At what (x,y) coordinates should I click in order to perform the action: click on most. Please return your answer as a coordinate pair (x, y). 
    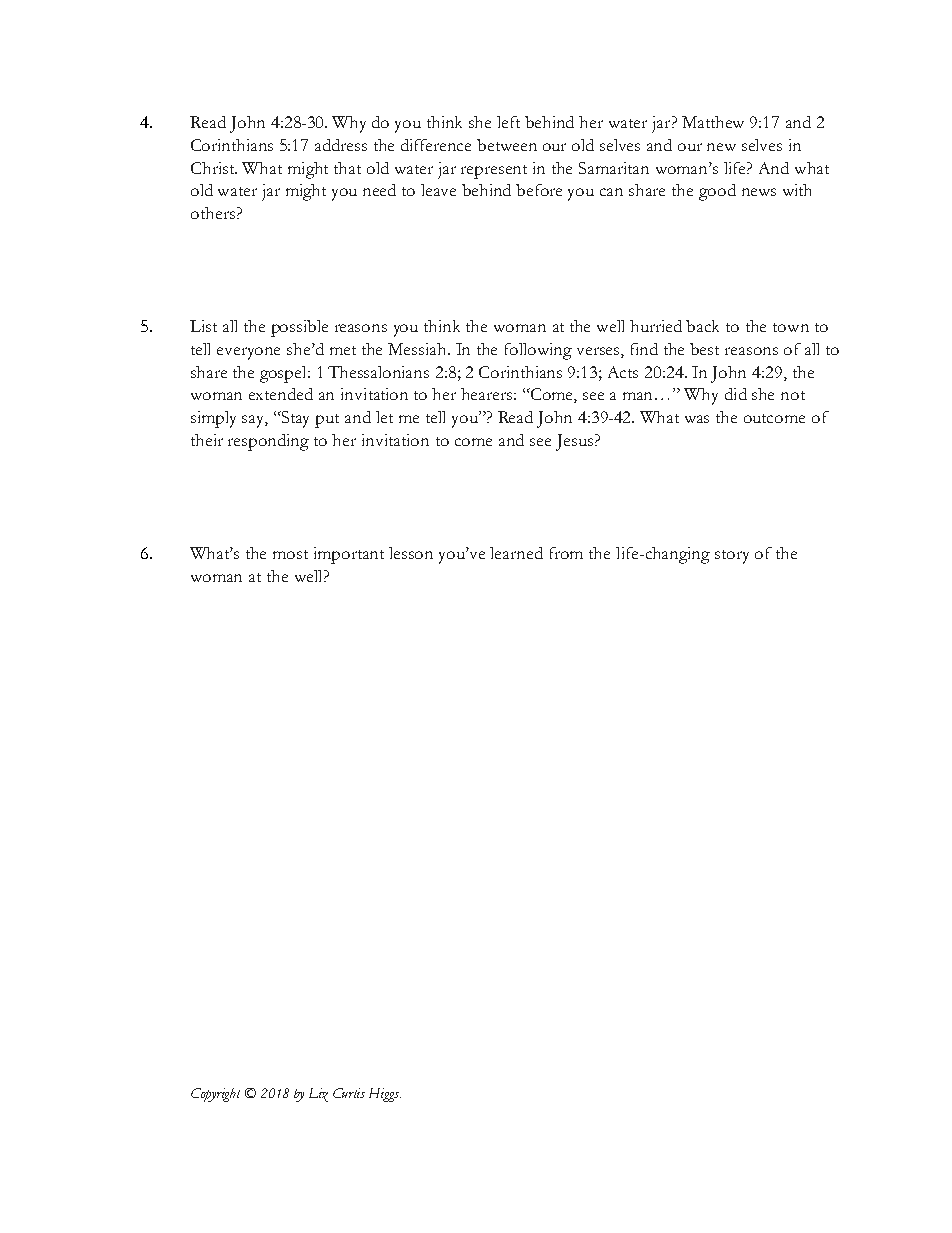
    Looking at the image, I should click on (290, 554).
